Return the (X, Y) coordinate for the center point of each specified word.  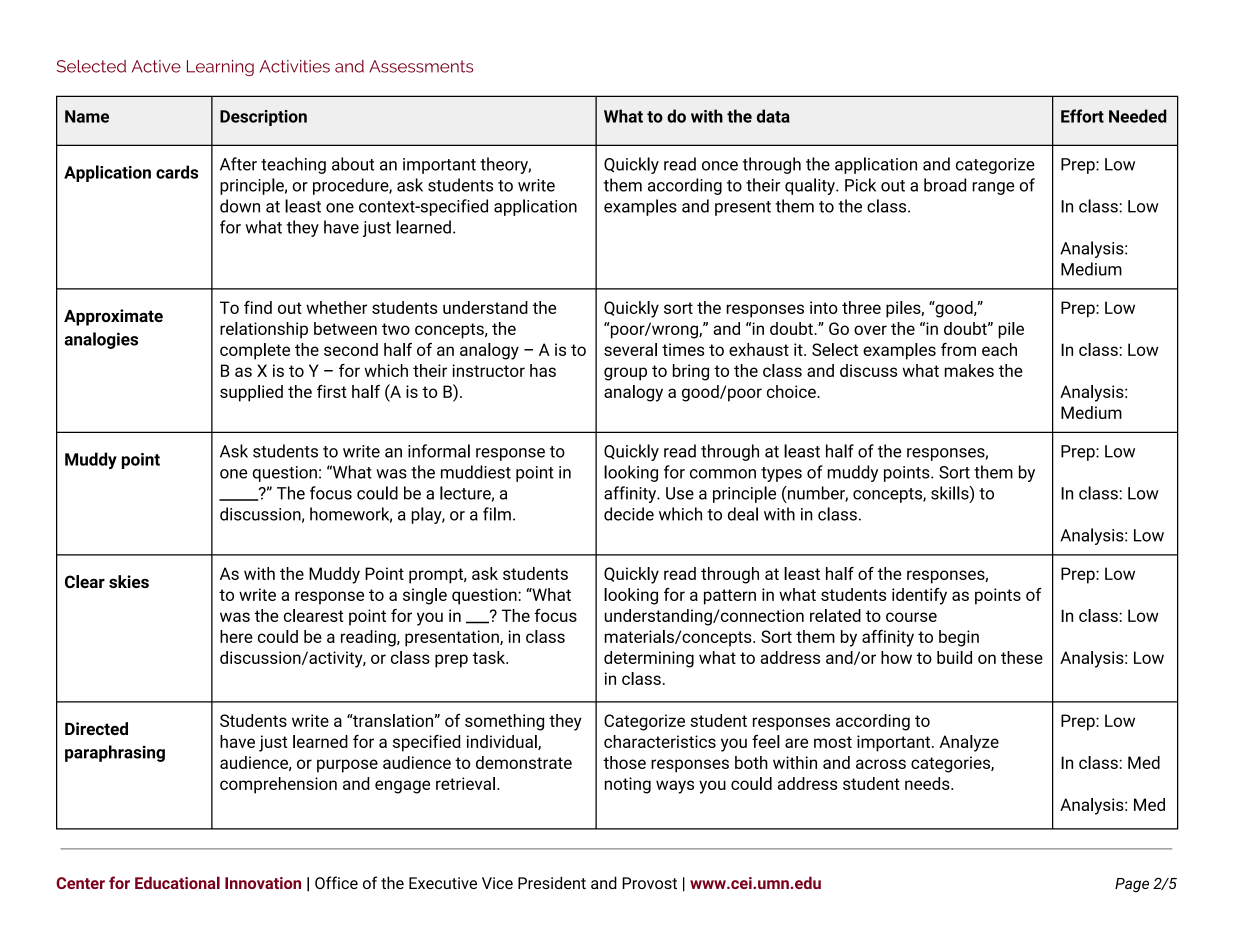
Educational (177, 882)
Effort (1082, 116)
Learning (220, 68)
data (773, 116)
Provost (649, 883)
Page (1132, 885)
